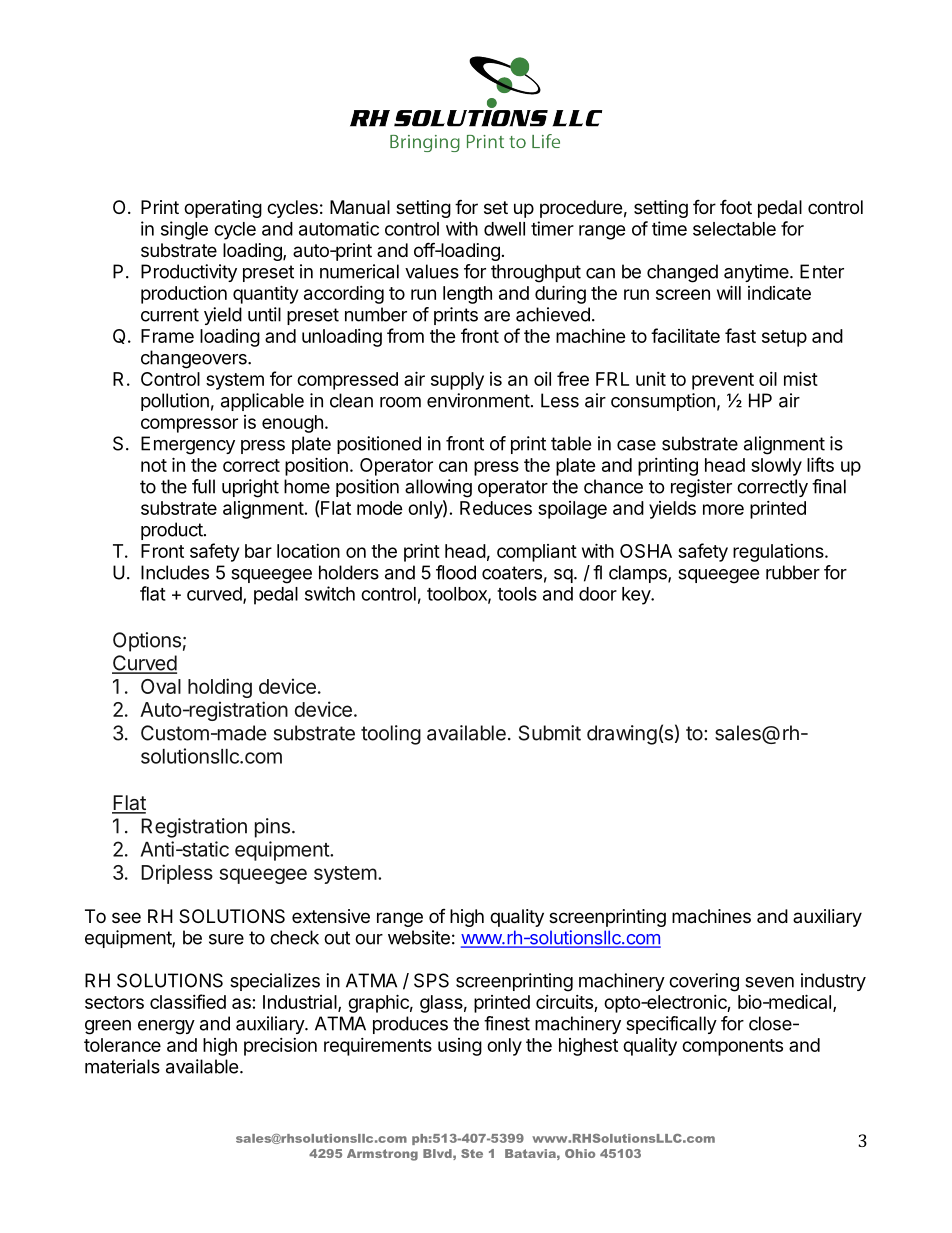  I want to click on Armstrong, so click(382, 1155).
